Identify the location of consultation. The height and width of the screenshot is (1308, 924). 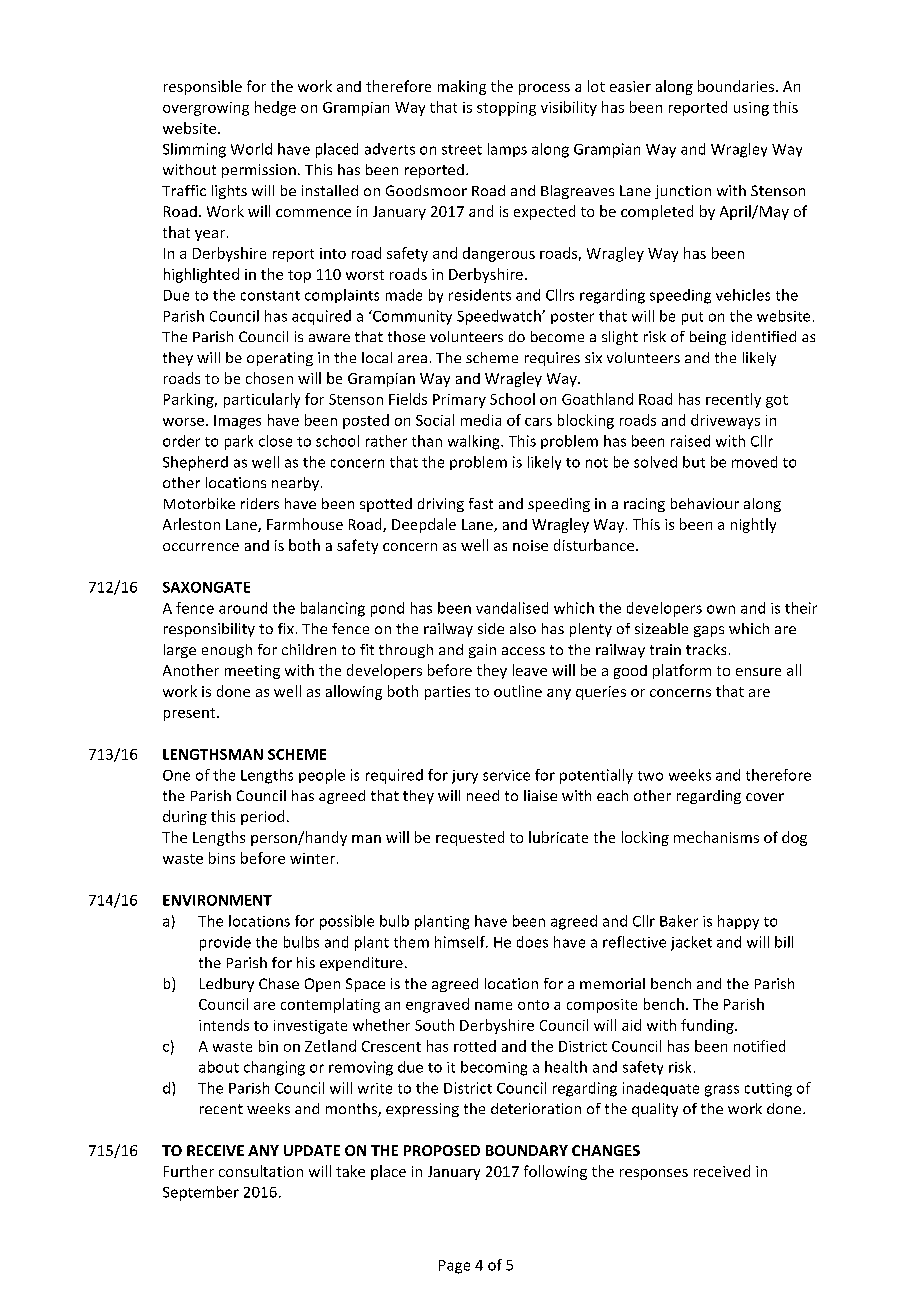
(261, 1171).
